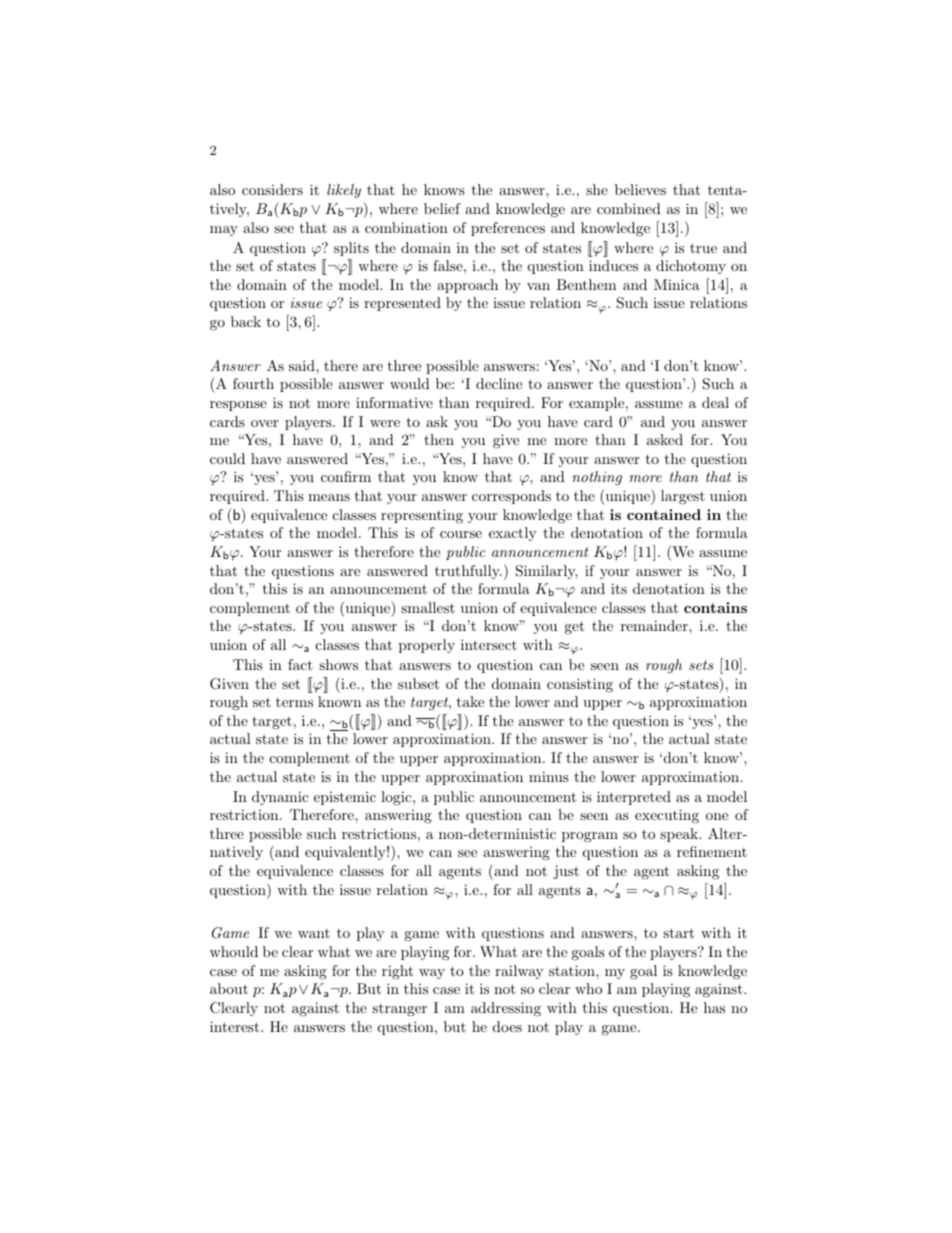 The height and width of the screenshot is (1233, 952). I want to click on means, so click(329, 497).
